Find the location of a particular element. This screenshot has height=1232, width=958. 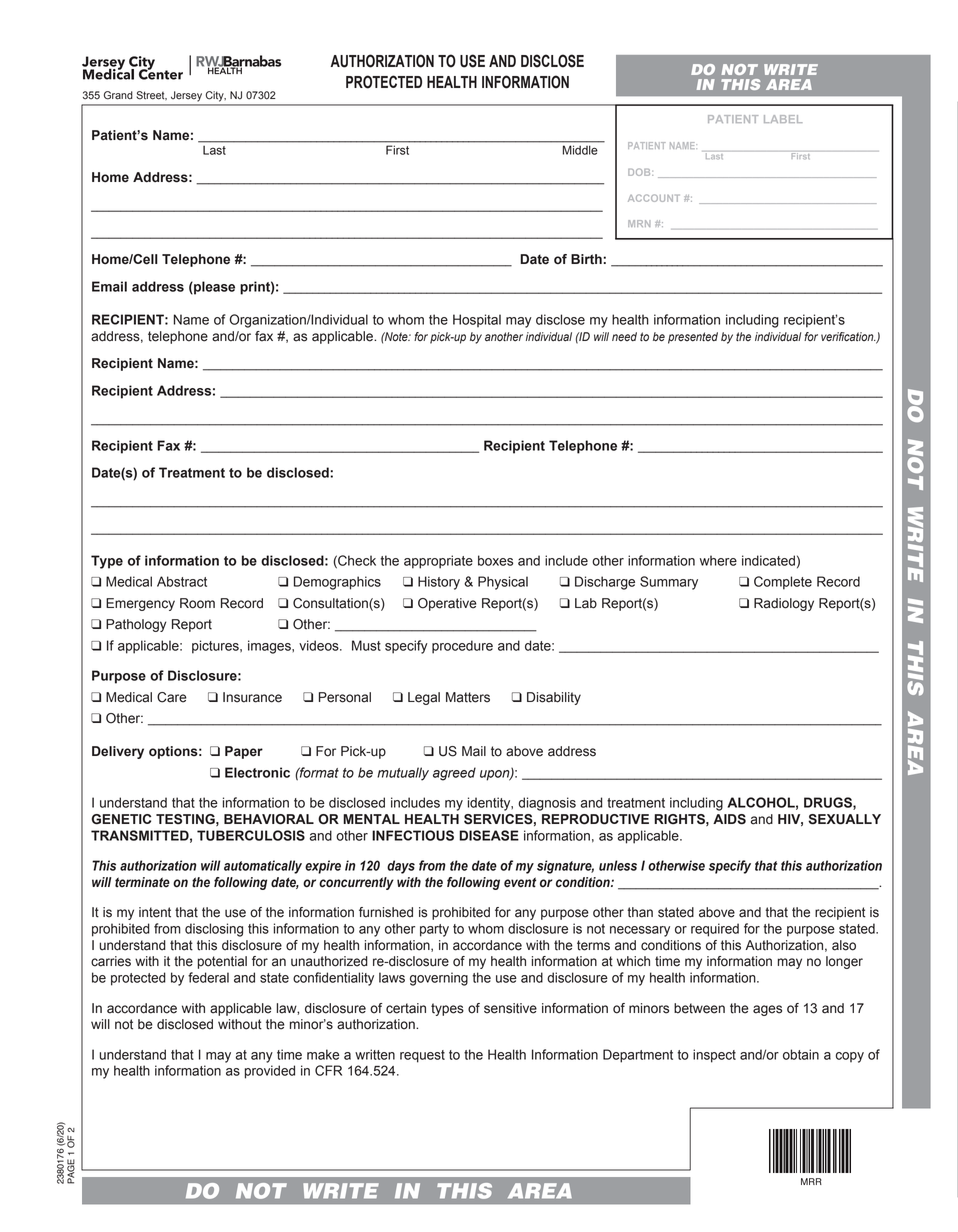

LABEL is located at coordinates (783, 119).
